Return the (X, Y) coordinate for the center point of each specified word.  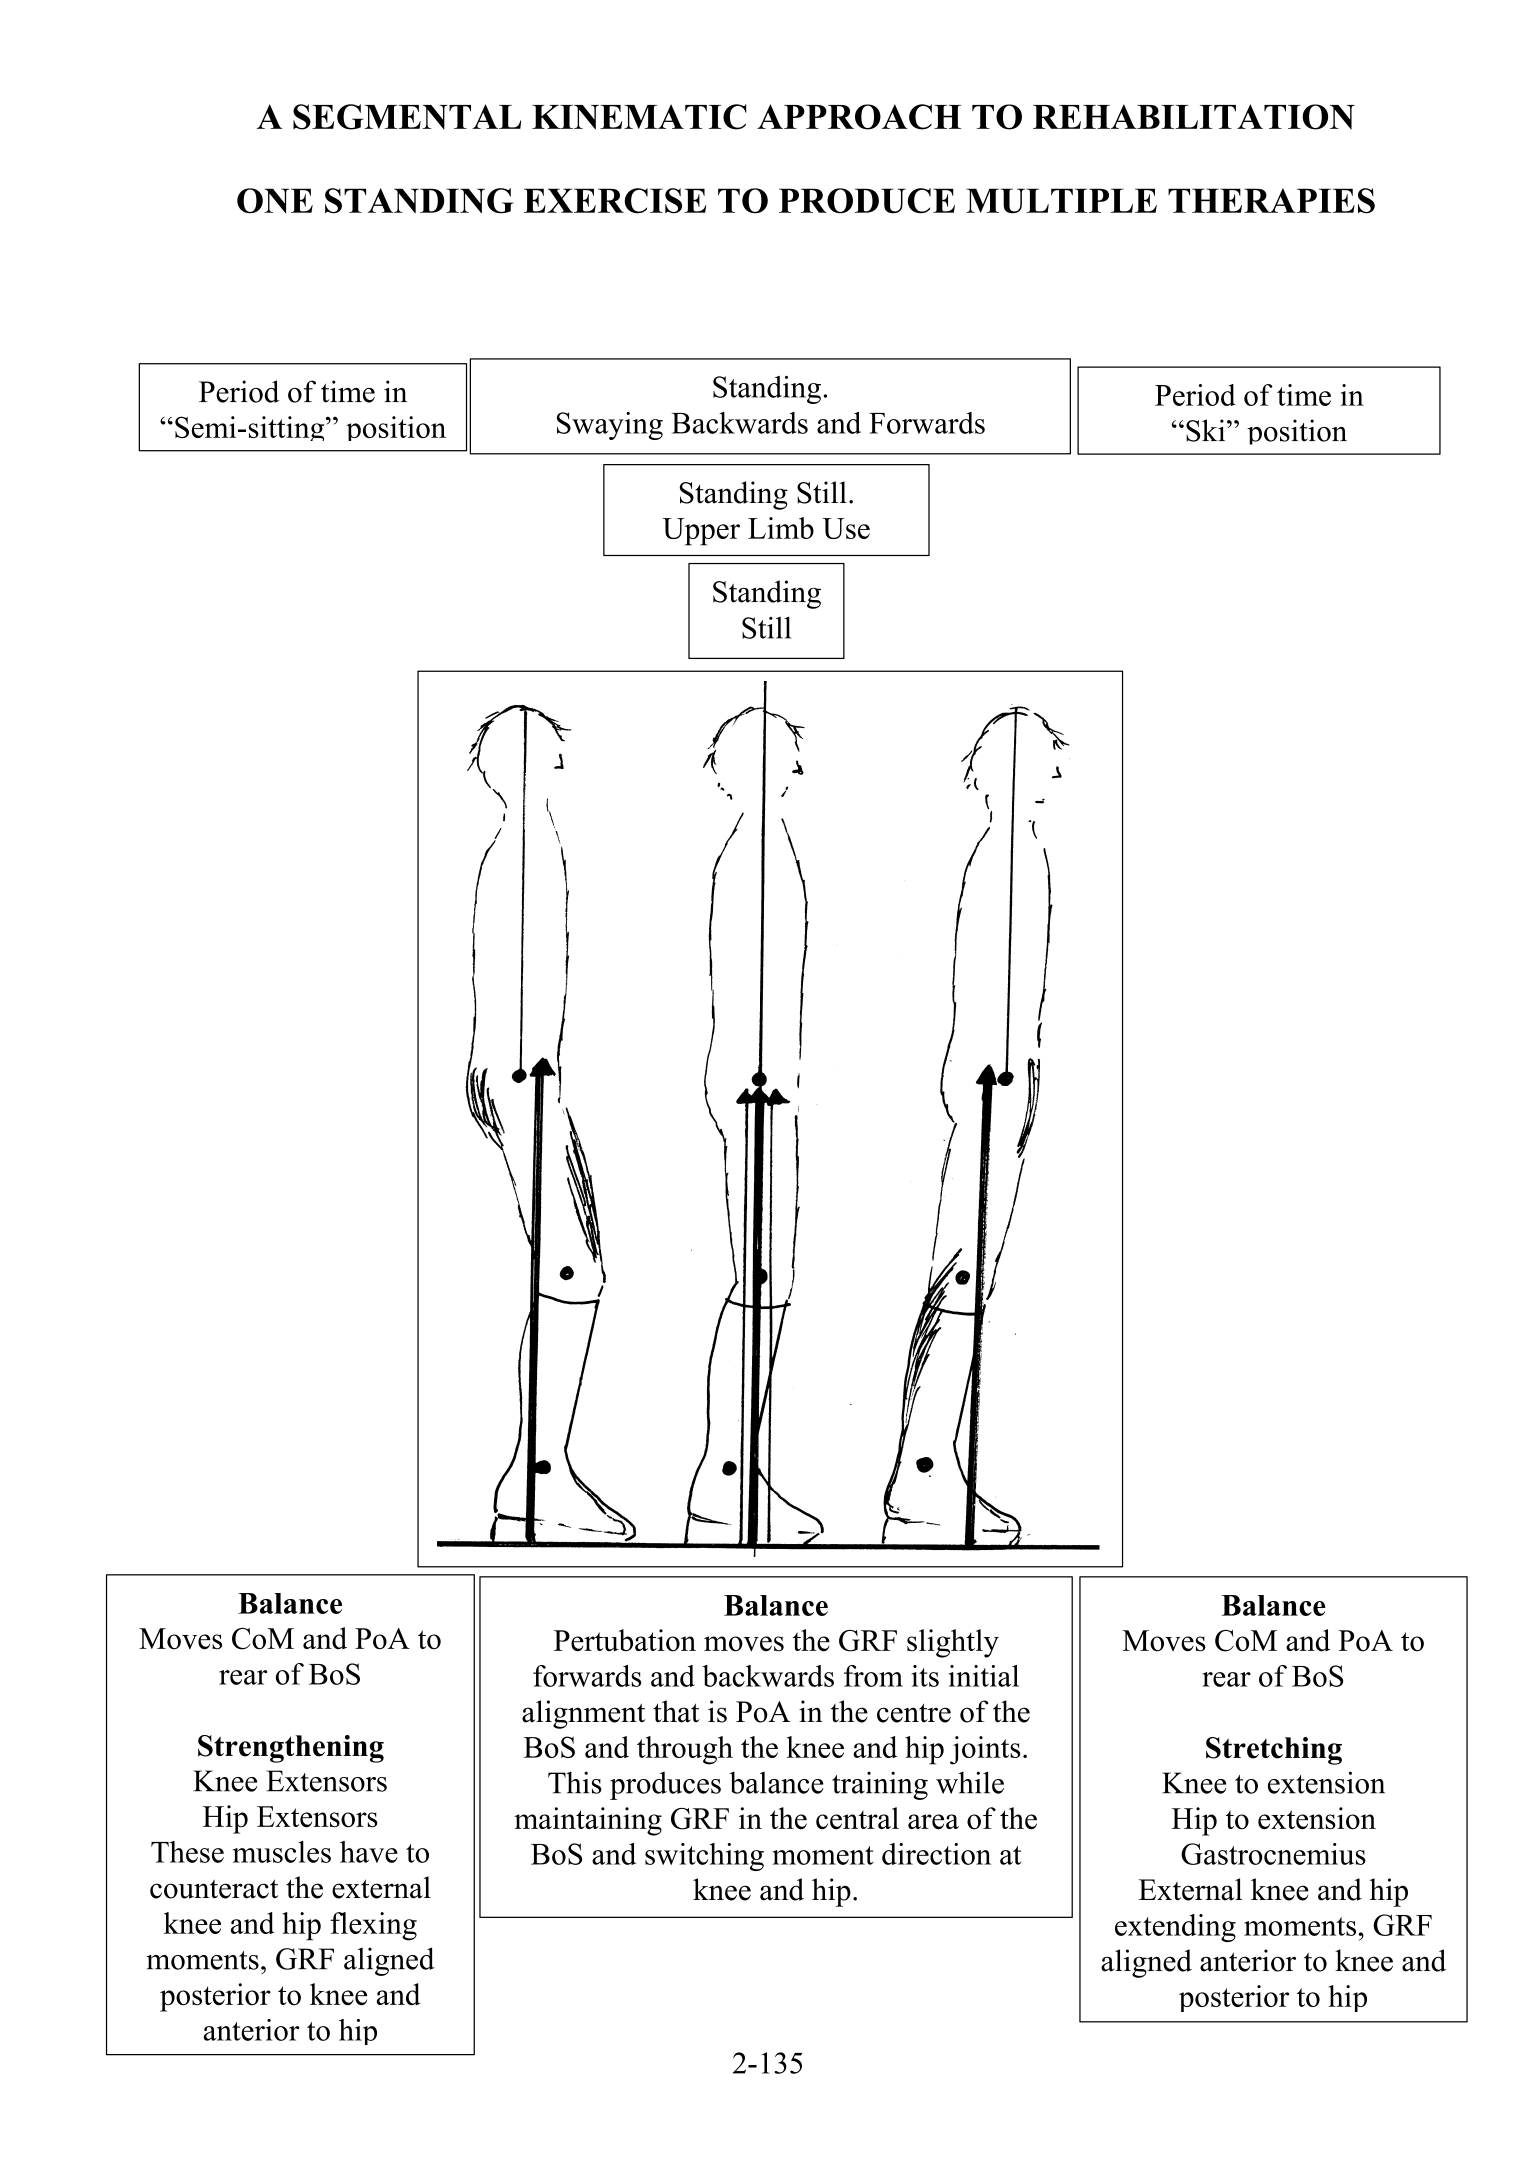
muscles (282, 1852)
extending (1175, 1928)
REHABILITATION (1194, 117)
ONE (275, 201)
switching (704, 1857)
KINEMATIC (639, 117)
